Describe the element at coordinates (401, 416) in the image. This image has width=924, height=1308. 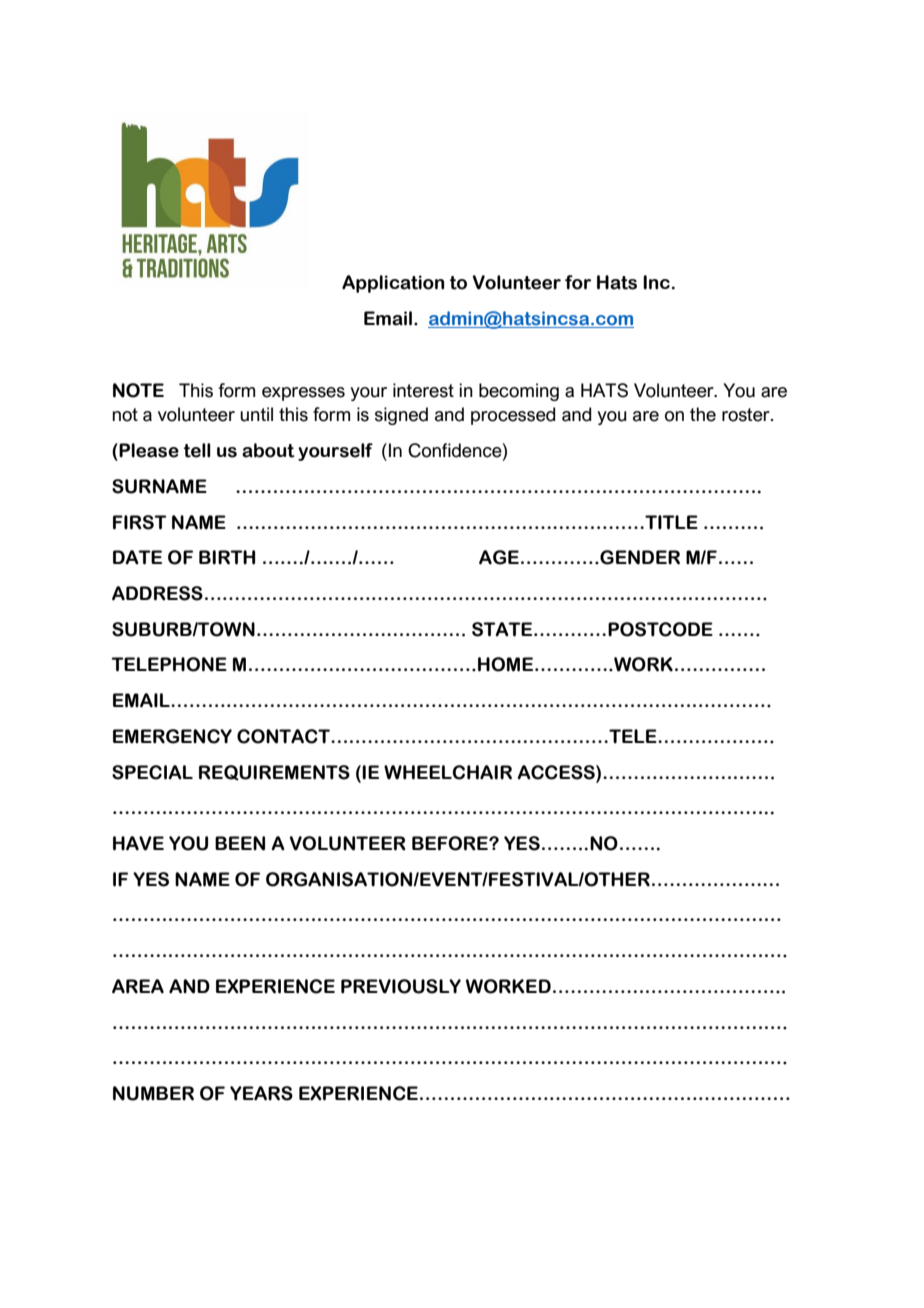
I see `signed` at that location.
